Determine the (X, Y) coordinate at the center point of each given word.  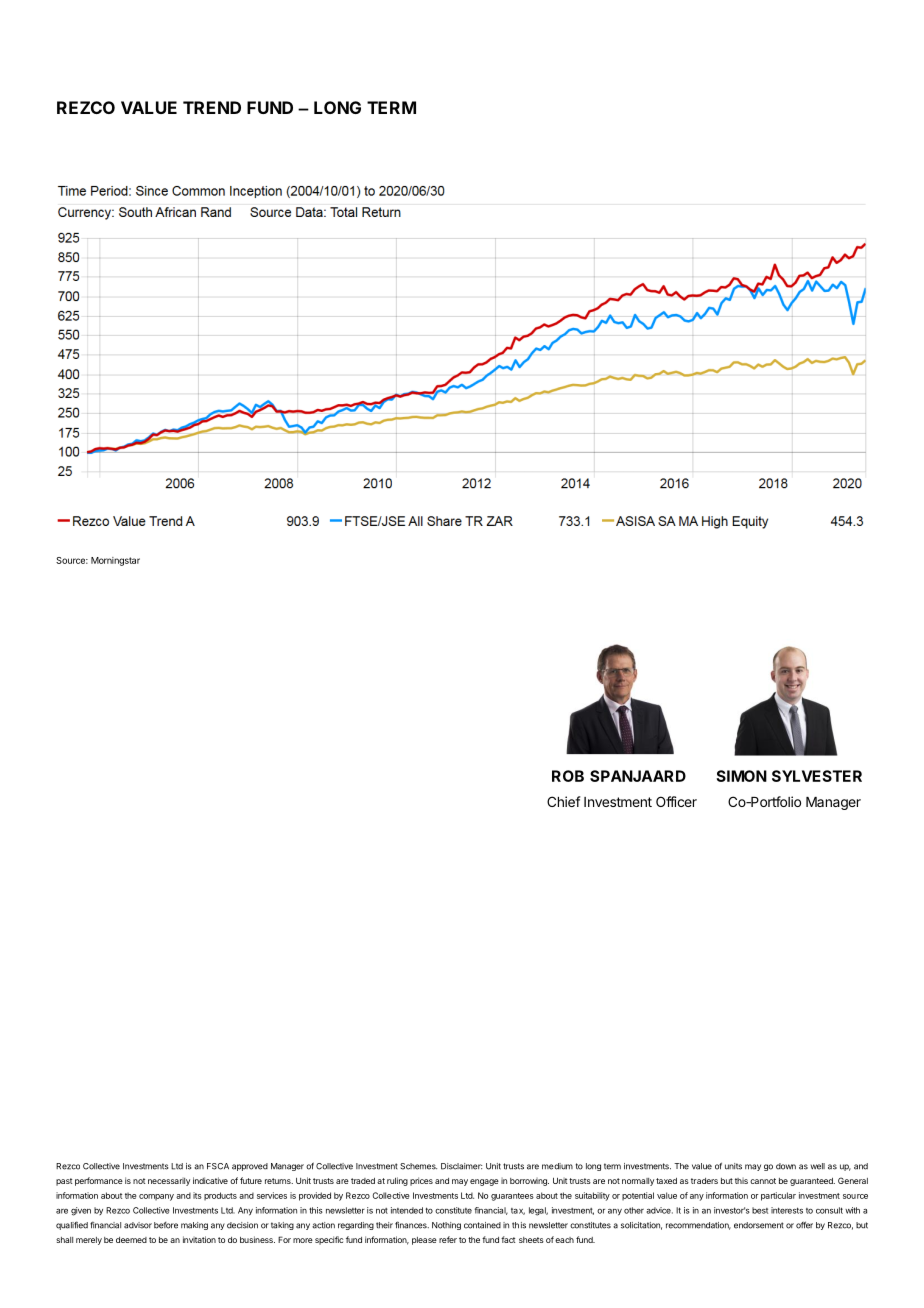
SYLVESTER (817, 776)
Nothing (446, 1226)
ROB (568, 776)
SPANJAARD (638, 776)
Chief (564, 801)
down (786, 1166)
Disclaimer (461, 1166)
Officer (676, 801)
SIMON (741, 776)
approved (250, 1167)
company (156, 1197)
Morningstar (115, 561)
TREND (212, 107)
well (818, 1166)
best (760, 1210)
